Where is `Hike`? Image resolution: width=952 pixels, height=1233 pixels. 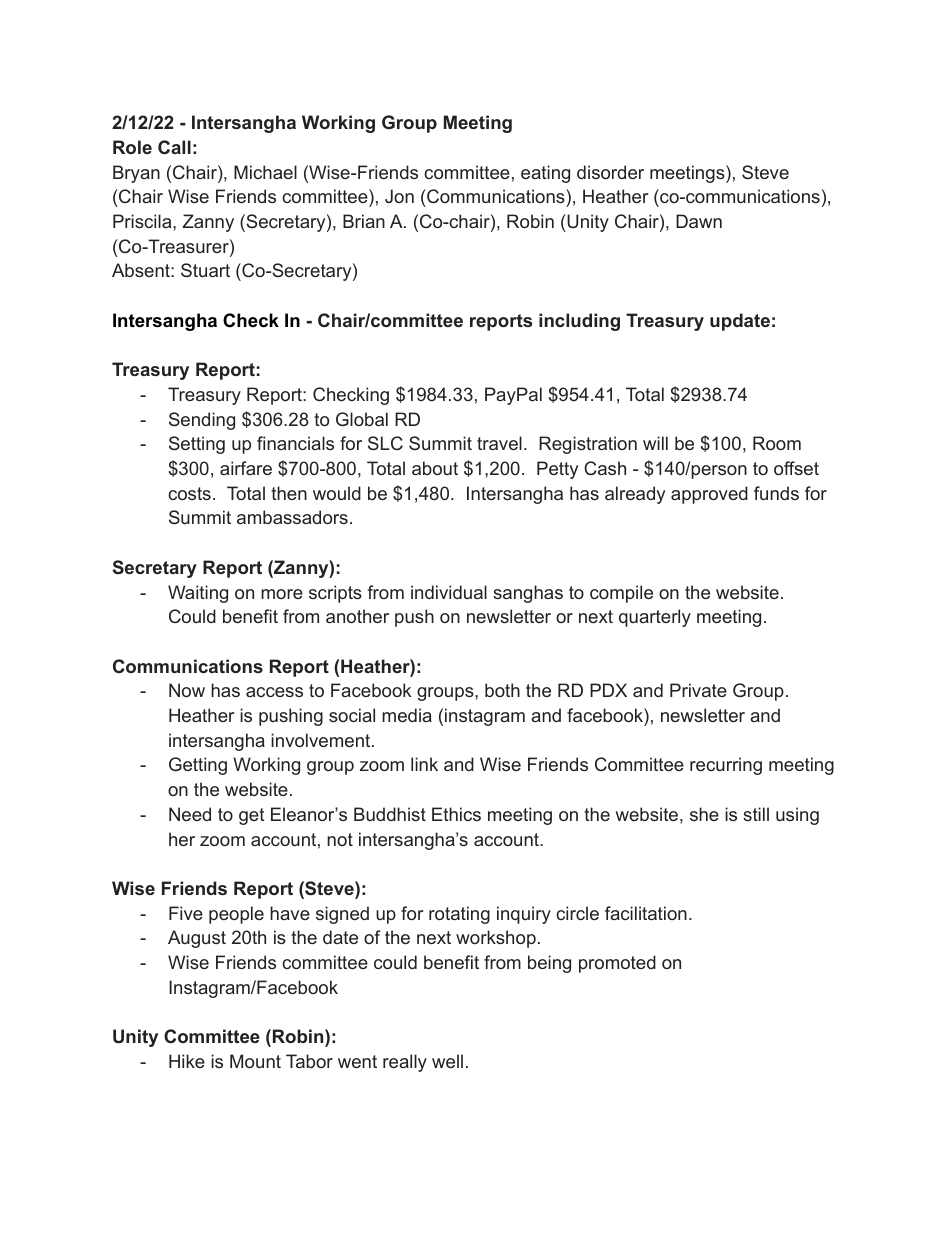
Hike is located at coordinates (187, 1061).
